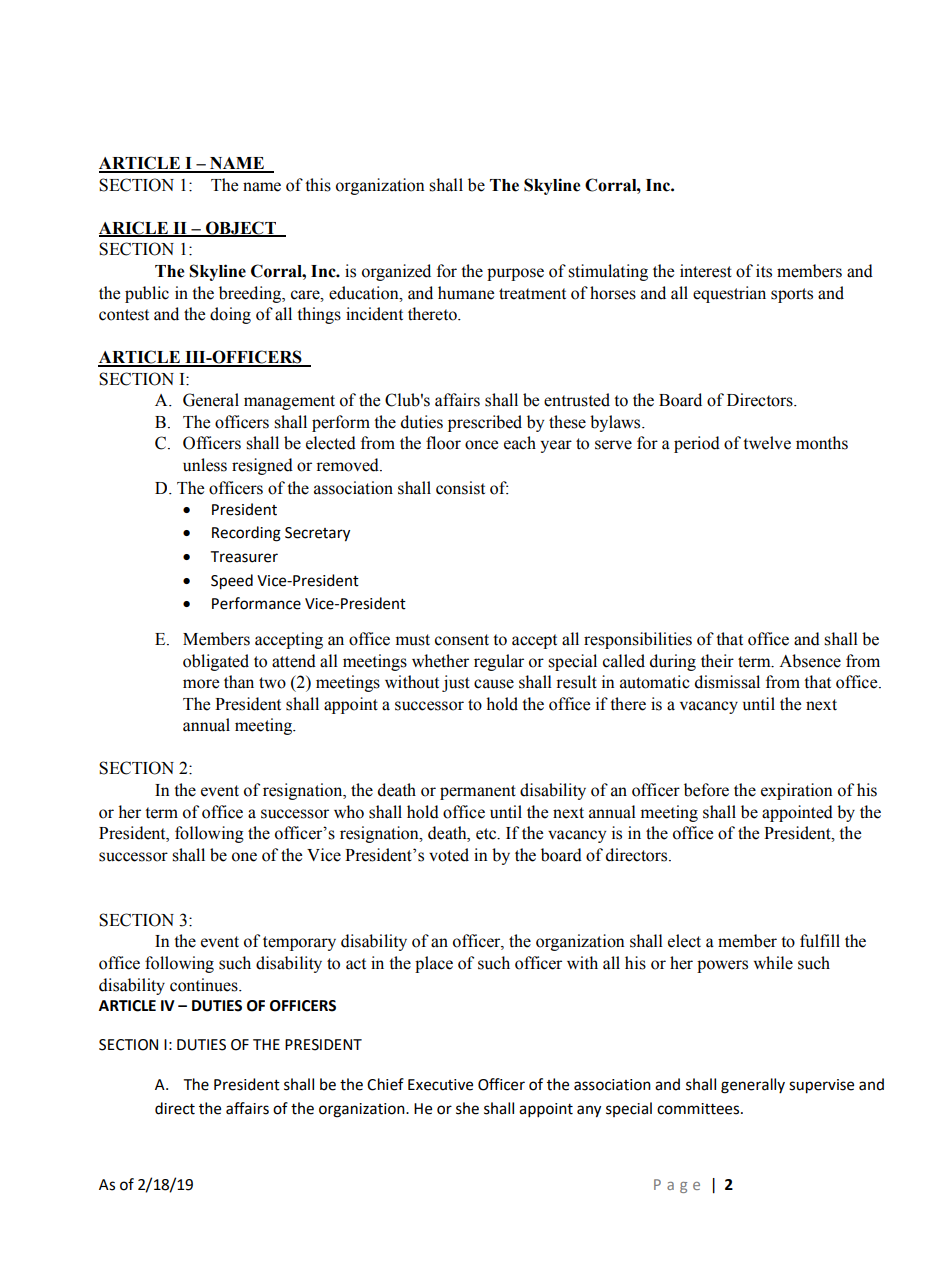 This screenshot has height=1272, width=952. Describe the element at coordinates (201, 684) in the screenshot. I see `more` at that location.
